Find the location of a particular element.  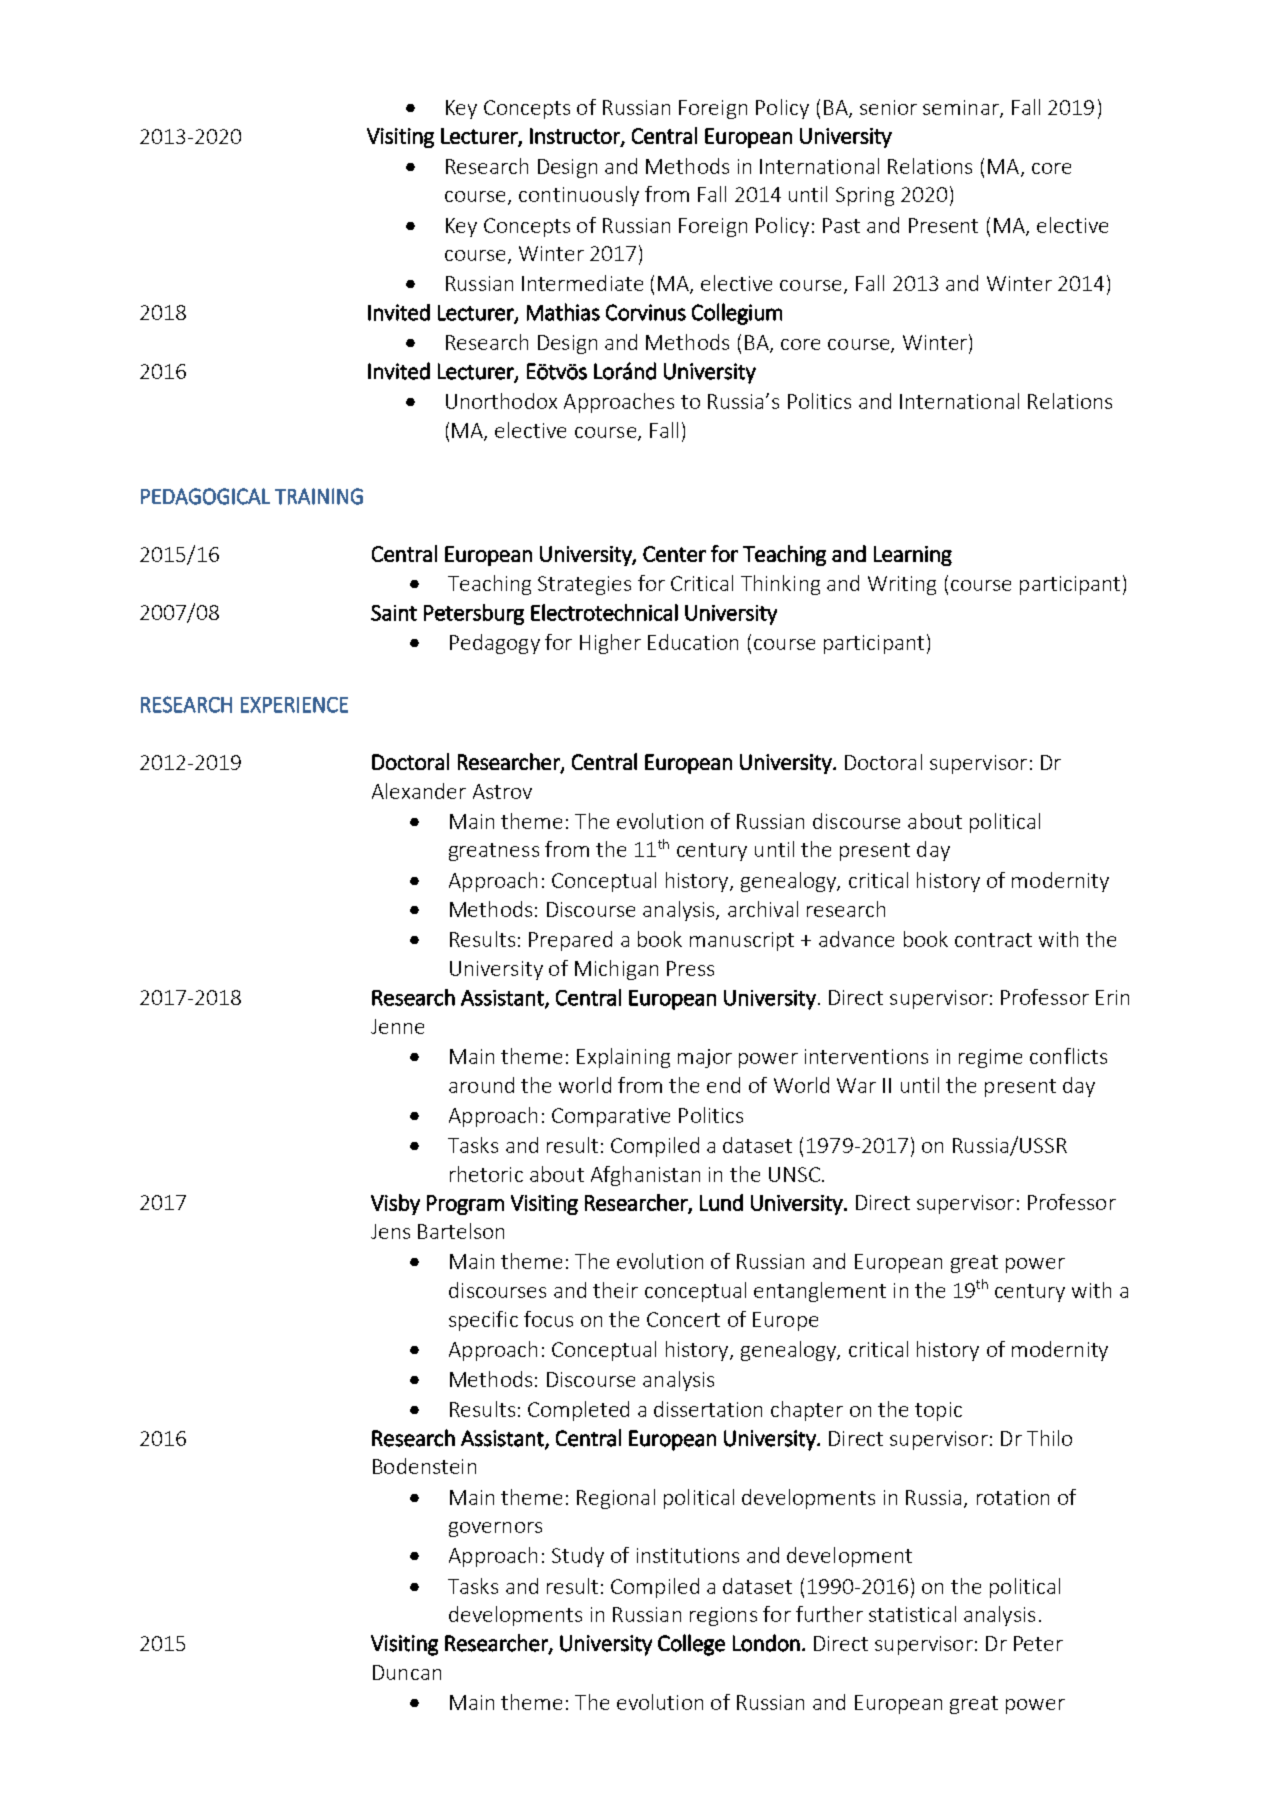

Duncan is located at coordinates (407, 1672).
